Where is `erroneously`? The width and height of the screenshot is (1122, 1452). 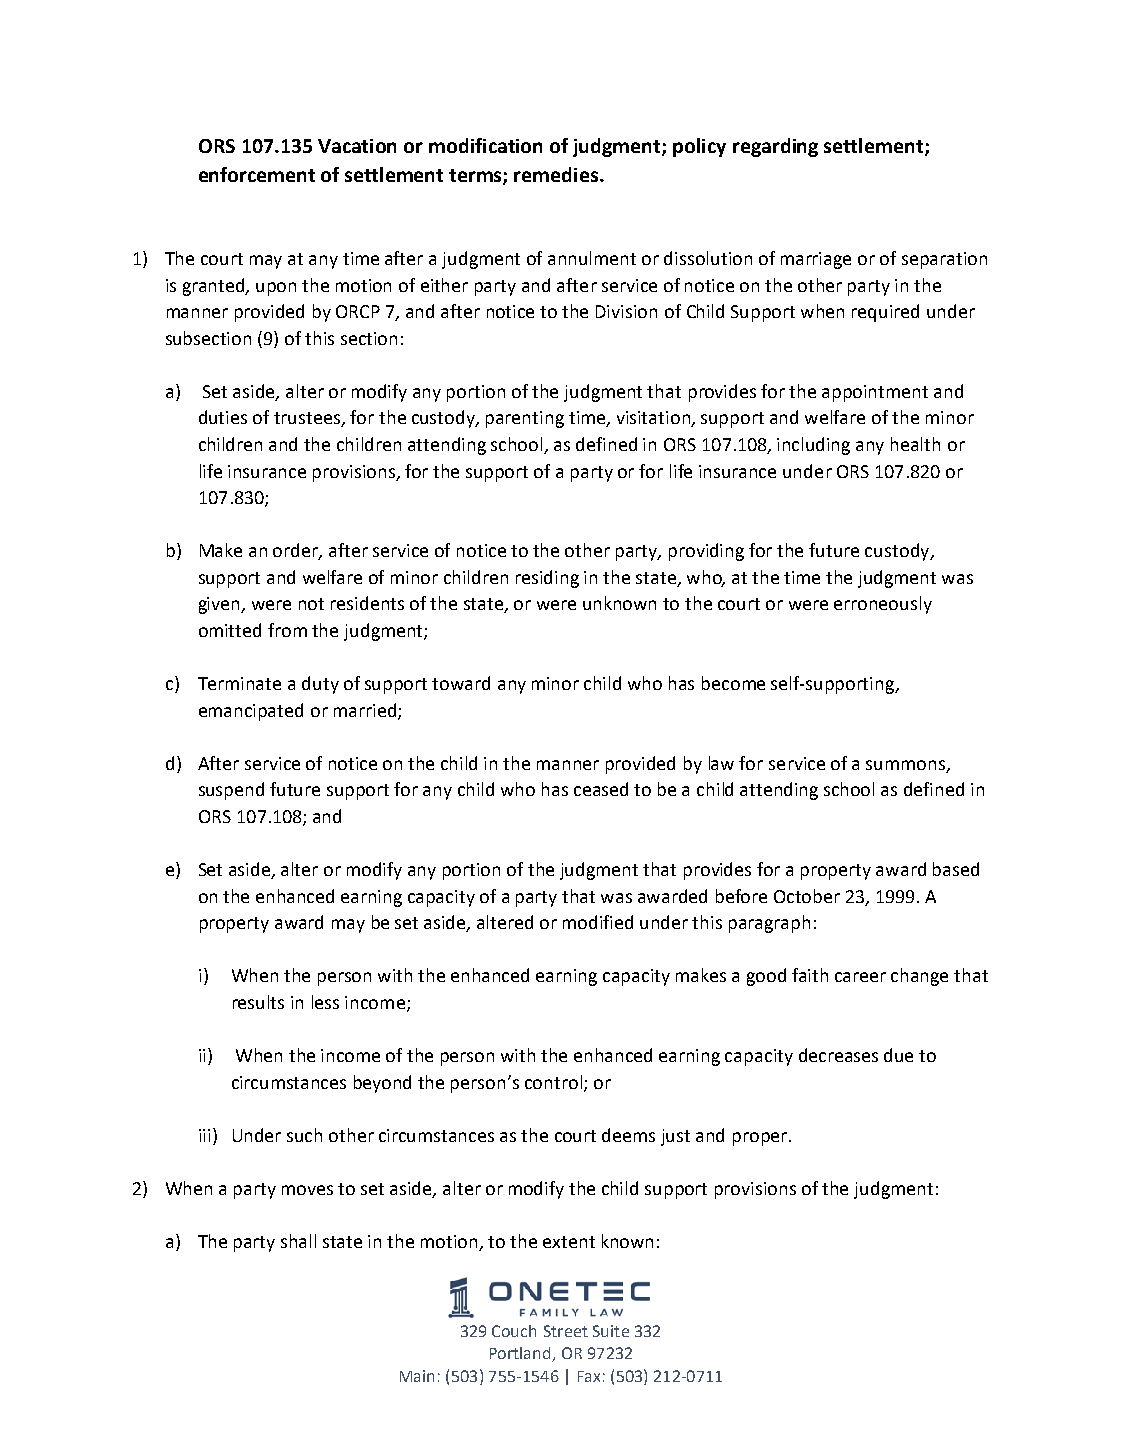 erroneously is located at coordinates (883, 605).
